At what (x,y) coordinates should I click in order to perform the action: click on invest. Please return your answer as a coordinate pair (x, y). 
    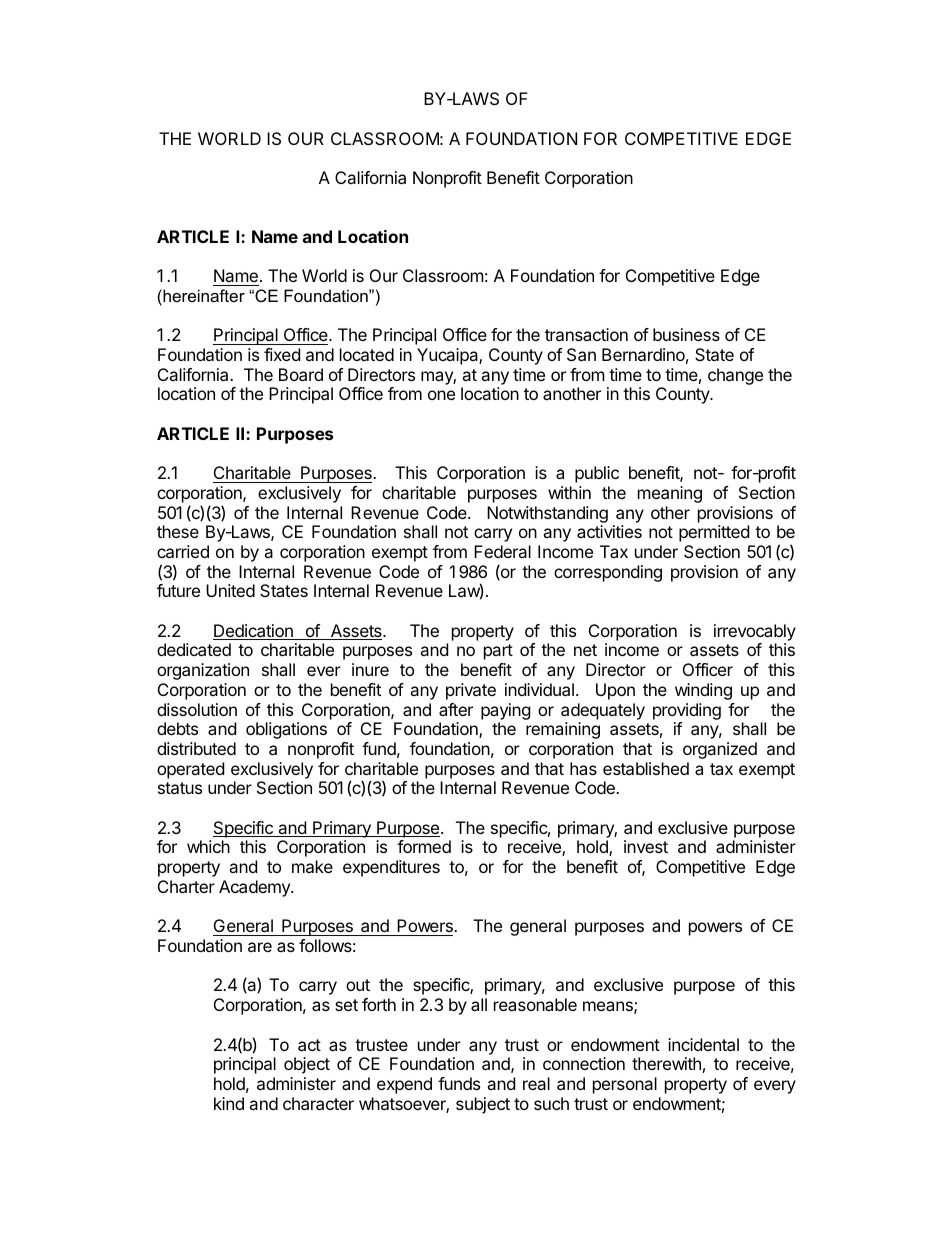
    Looking at the image, I should click on (646, 846).
